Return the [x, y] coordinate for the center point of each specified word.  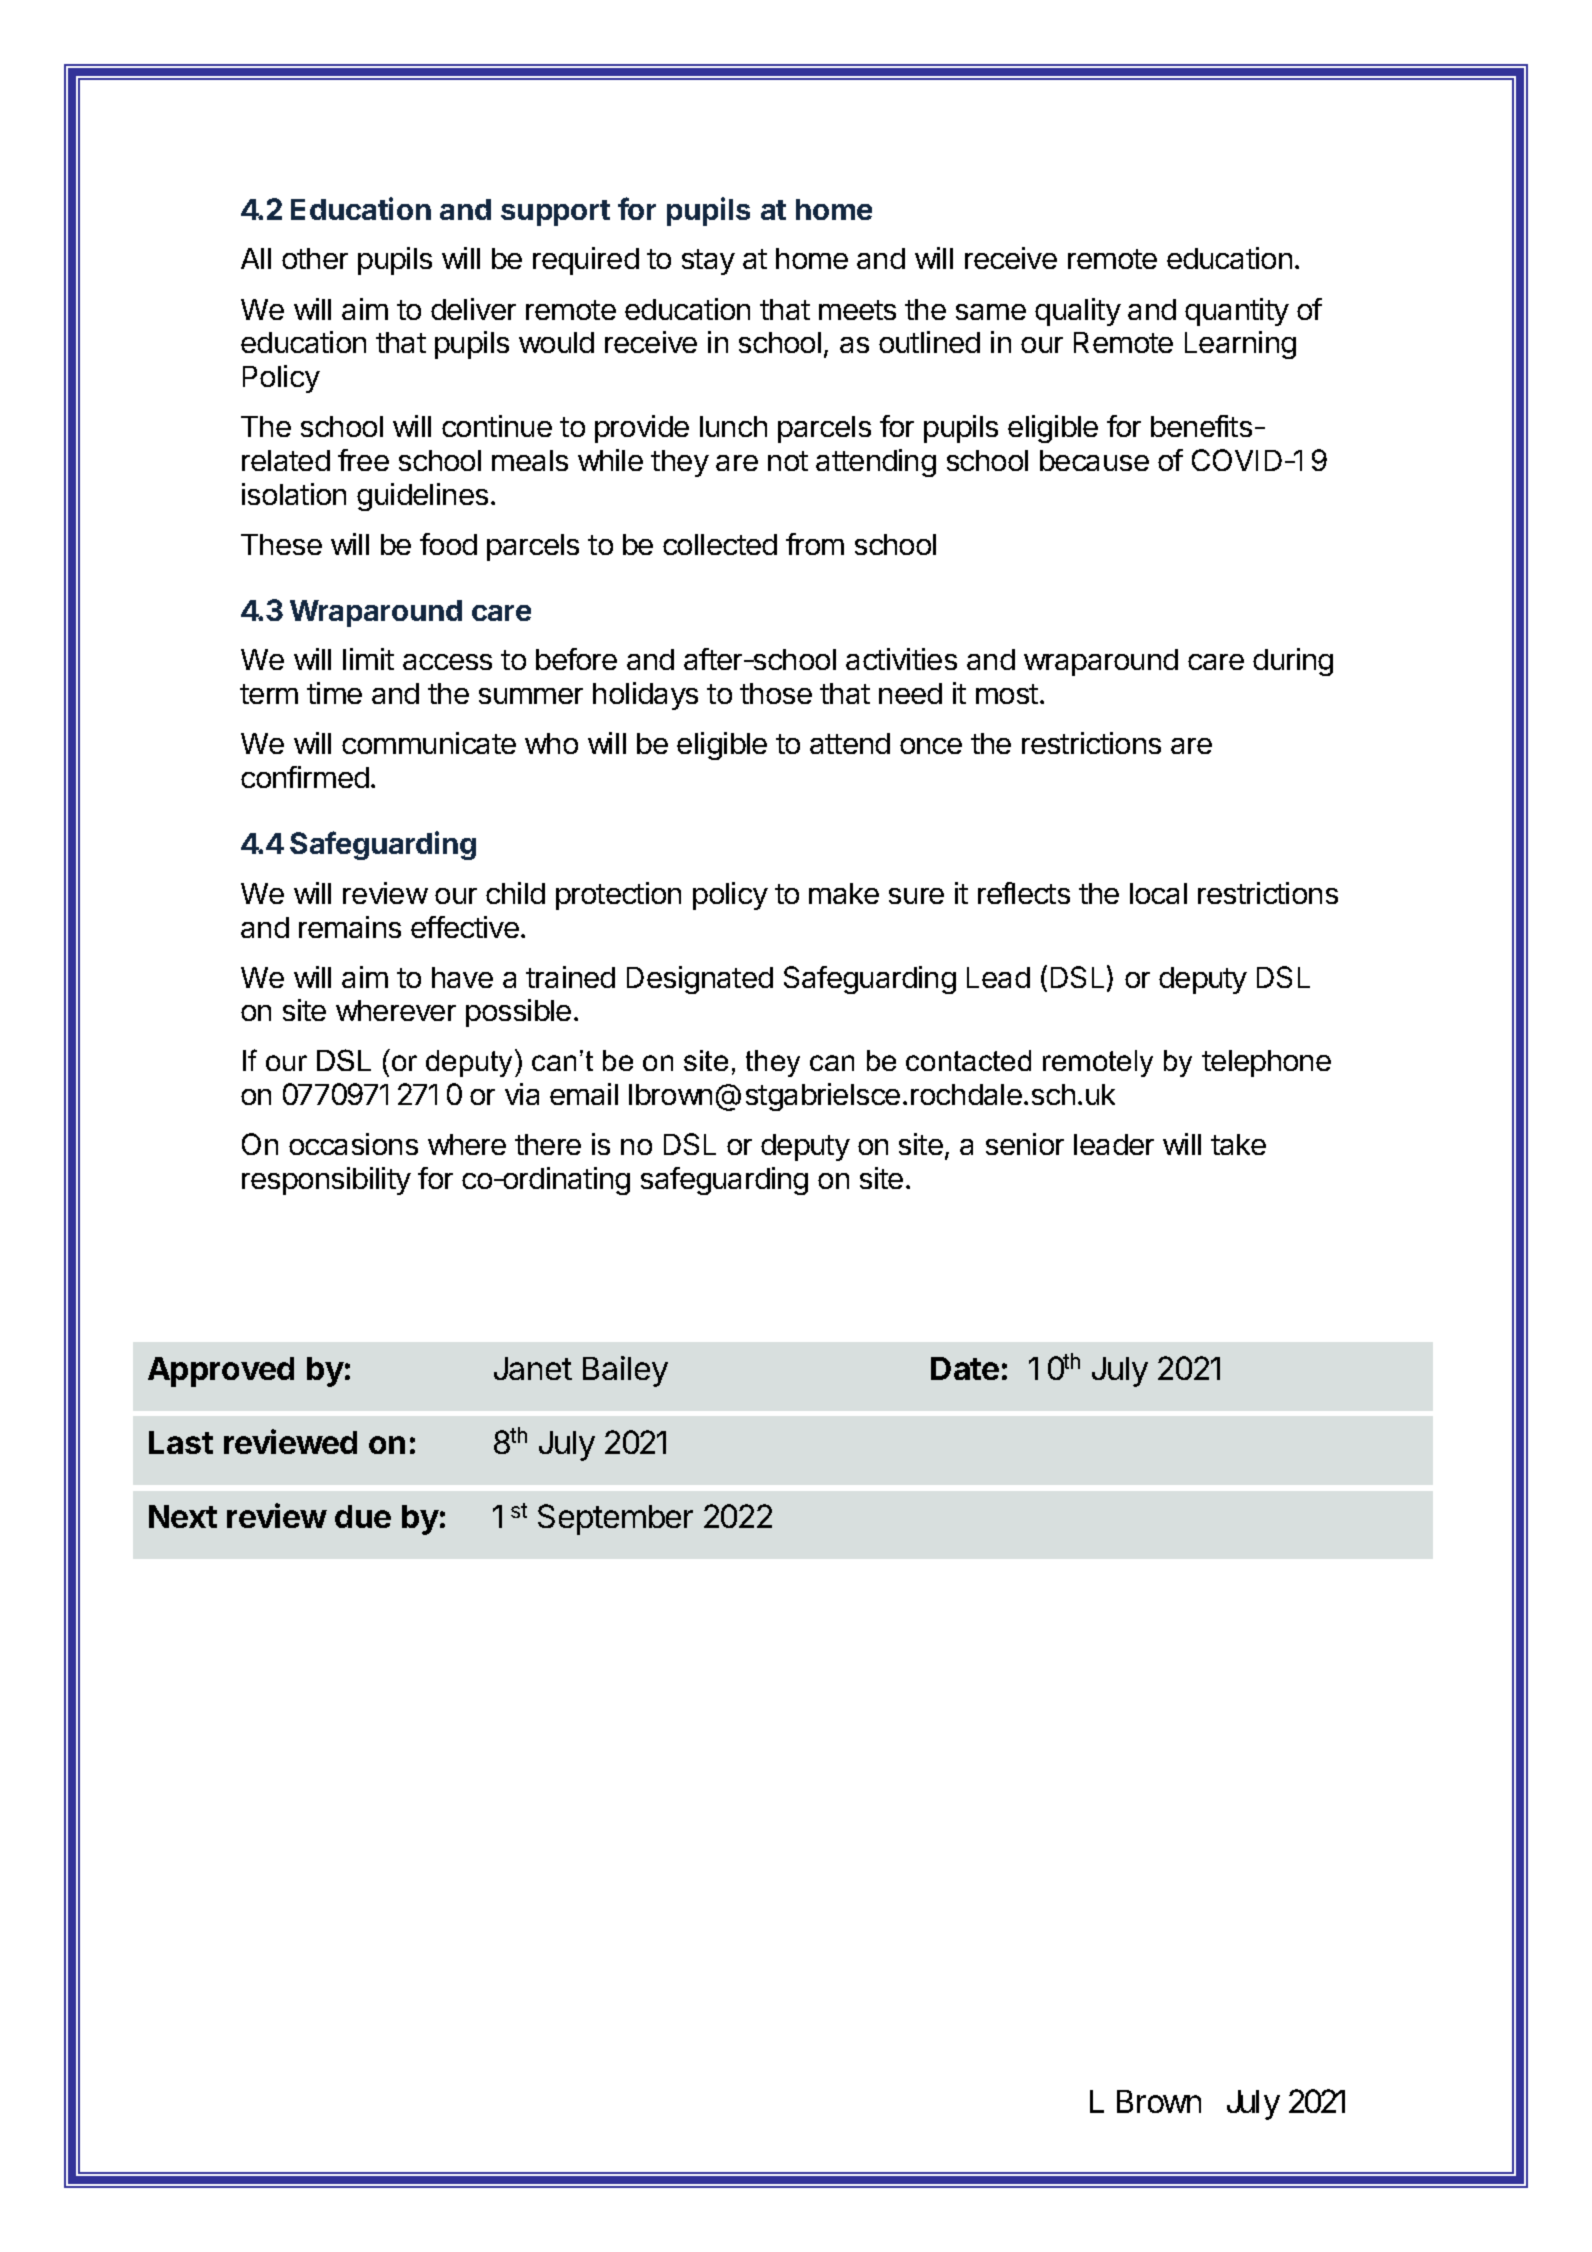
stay [708, 262]
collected [720, 544]
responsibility [326, 1181]
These [281, 544]
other [315, 258]
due [363, 1516]
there [548, 1144]
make [844, 893]
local [1158, 893]
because [1094, 460]
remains [350, 927]
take [1238, 1144]
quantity [1237, 312]
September [615, 1519]
